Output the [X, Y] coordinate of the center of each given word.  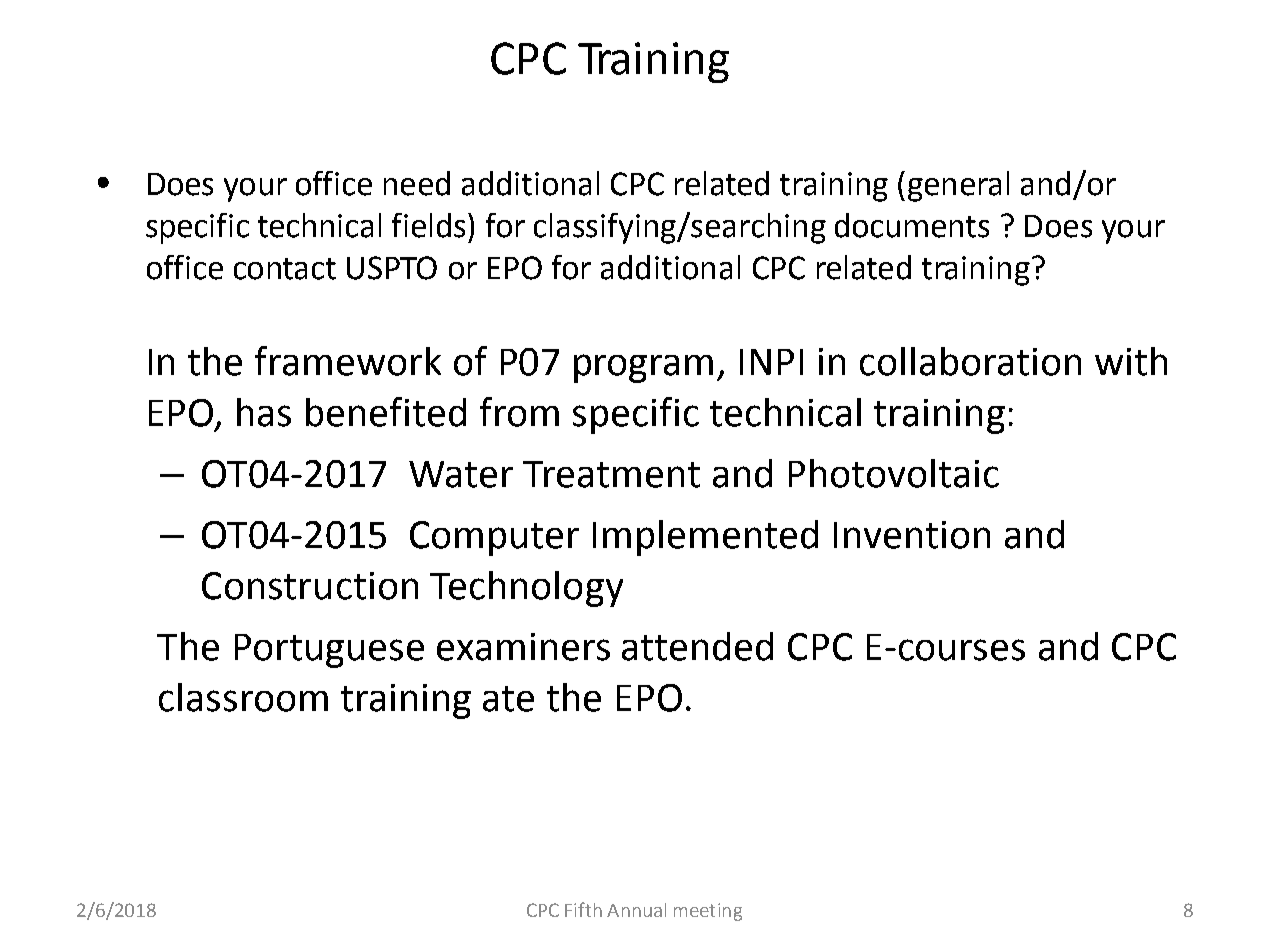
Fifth [583, 909]
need [417, 183]
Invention [912, 535]
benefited [386, 412]
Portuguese [329, 651]
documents [912, 225]
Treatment [611, 474]
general [958, 186]
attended [697, 646]
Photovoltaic [894, 473]
